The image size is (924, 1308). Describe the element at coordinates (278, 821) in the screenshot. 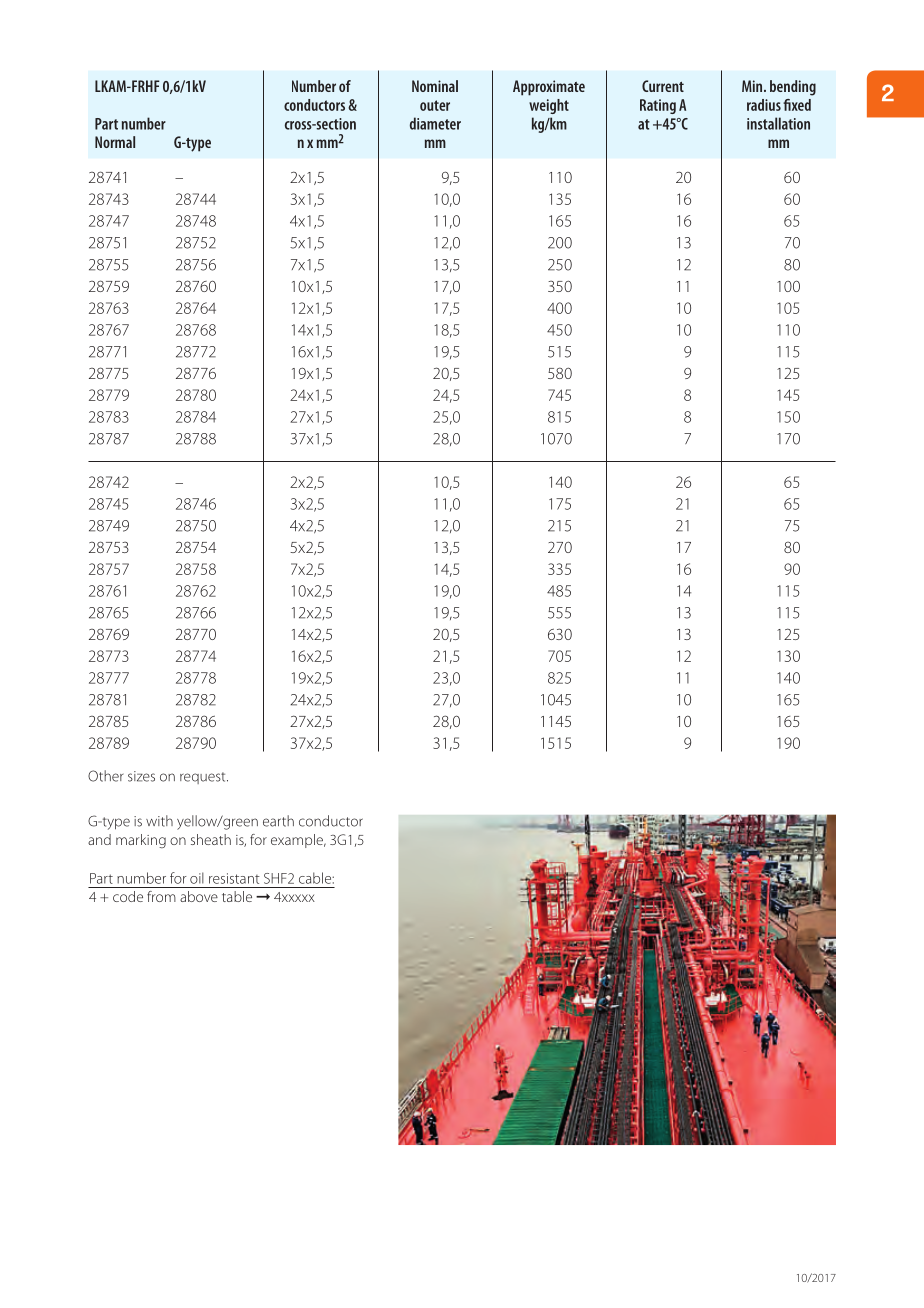

I see `earth` at that location.
